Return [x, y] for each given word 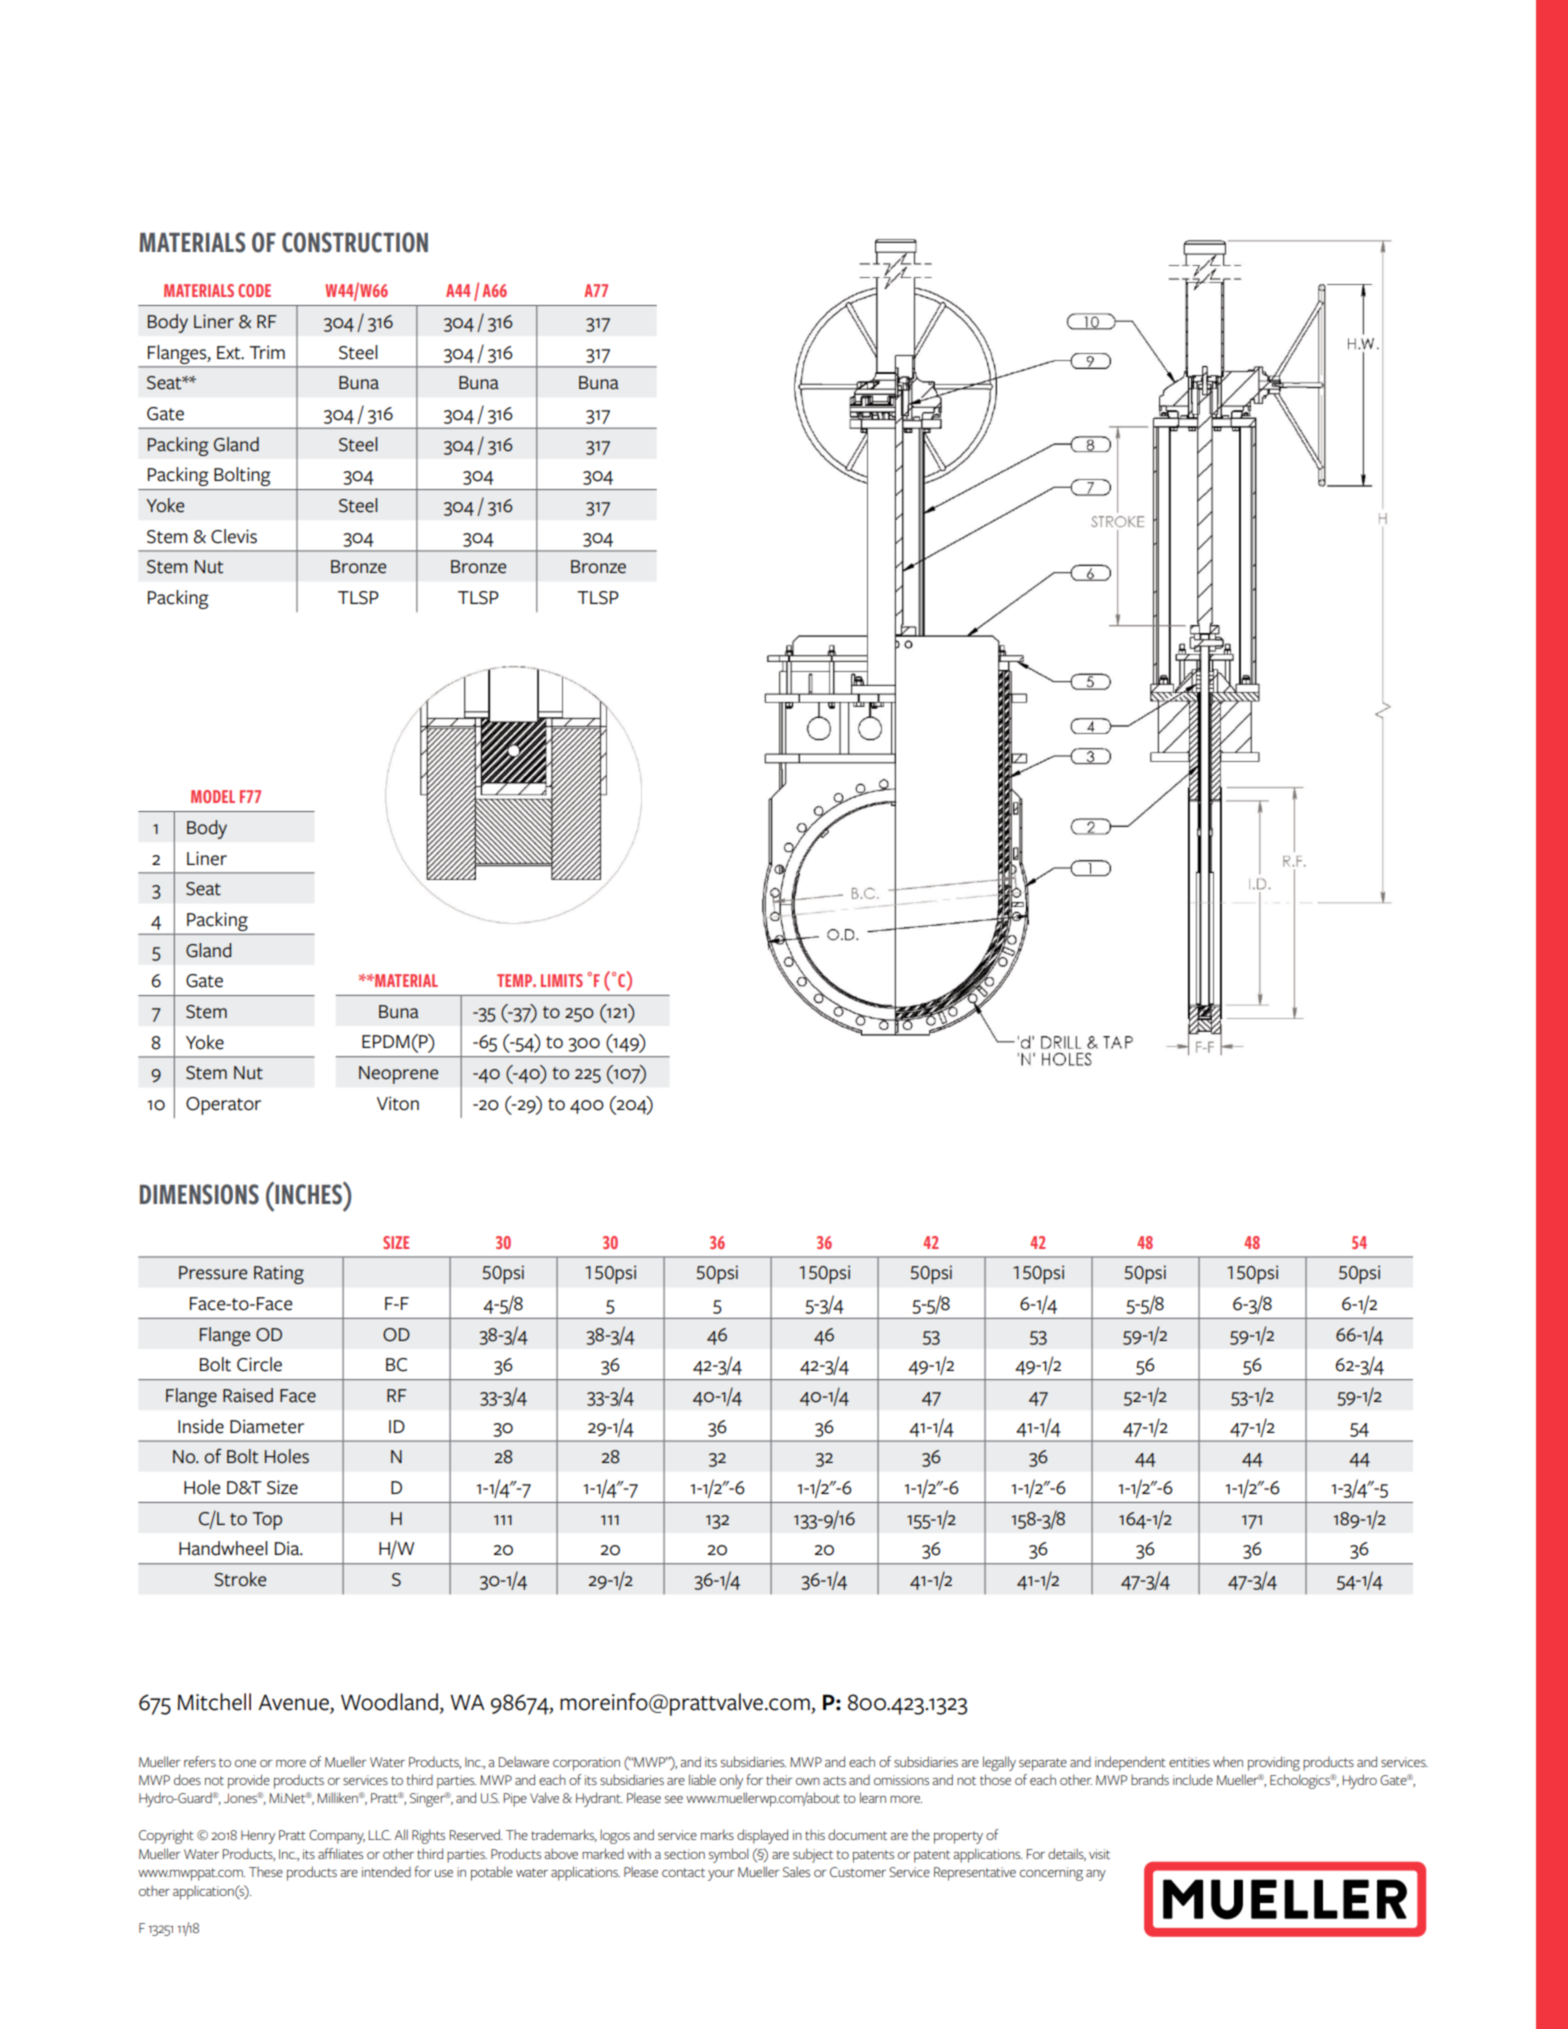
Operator [223, 1106]
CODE [254, 290]
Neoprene [398, 1075]
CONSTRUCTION [355, 242]
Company [337, 1837]
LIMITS [562, 980]
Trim [267, 352]
